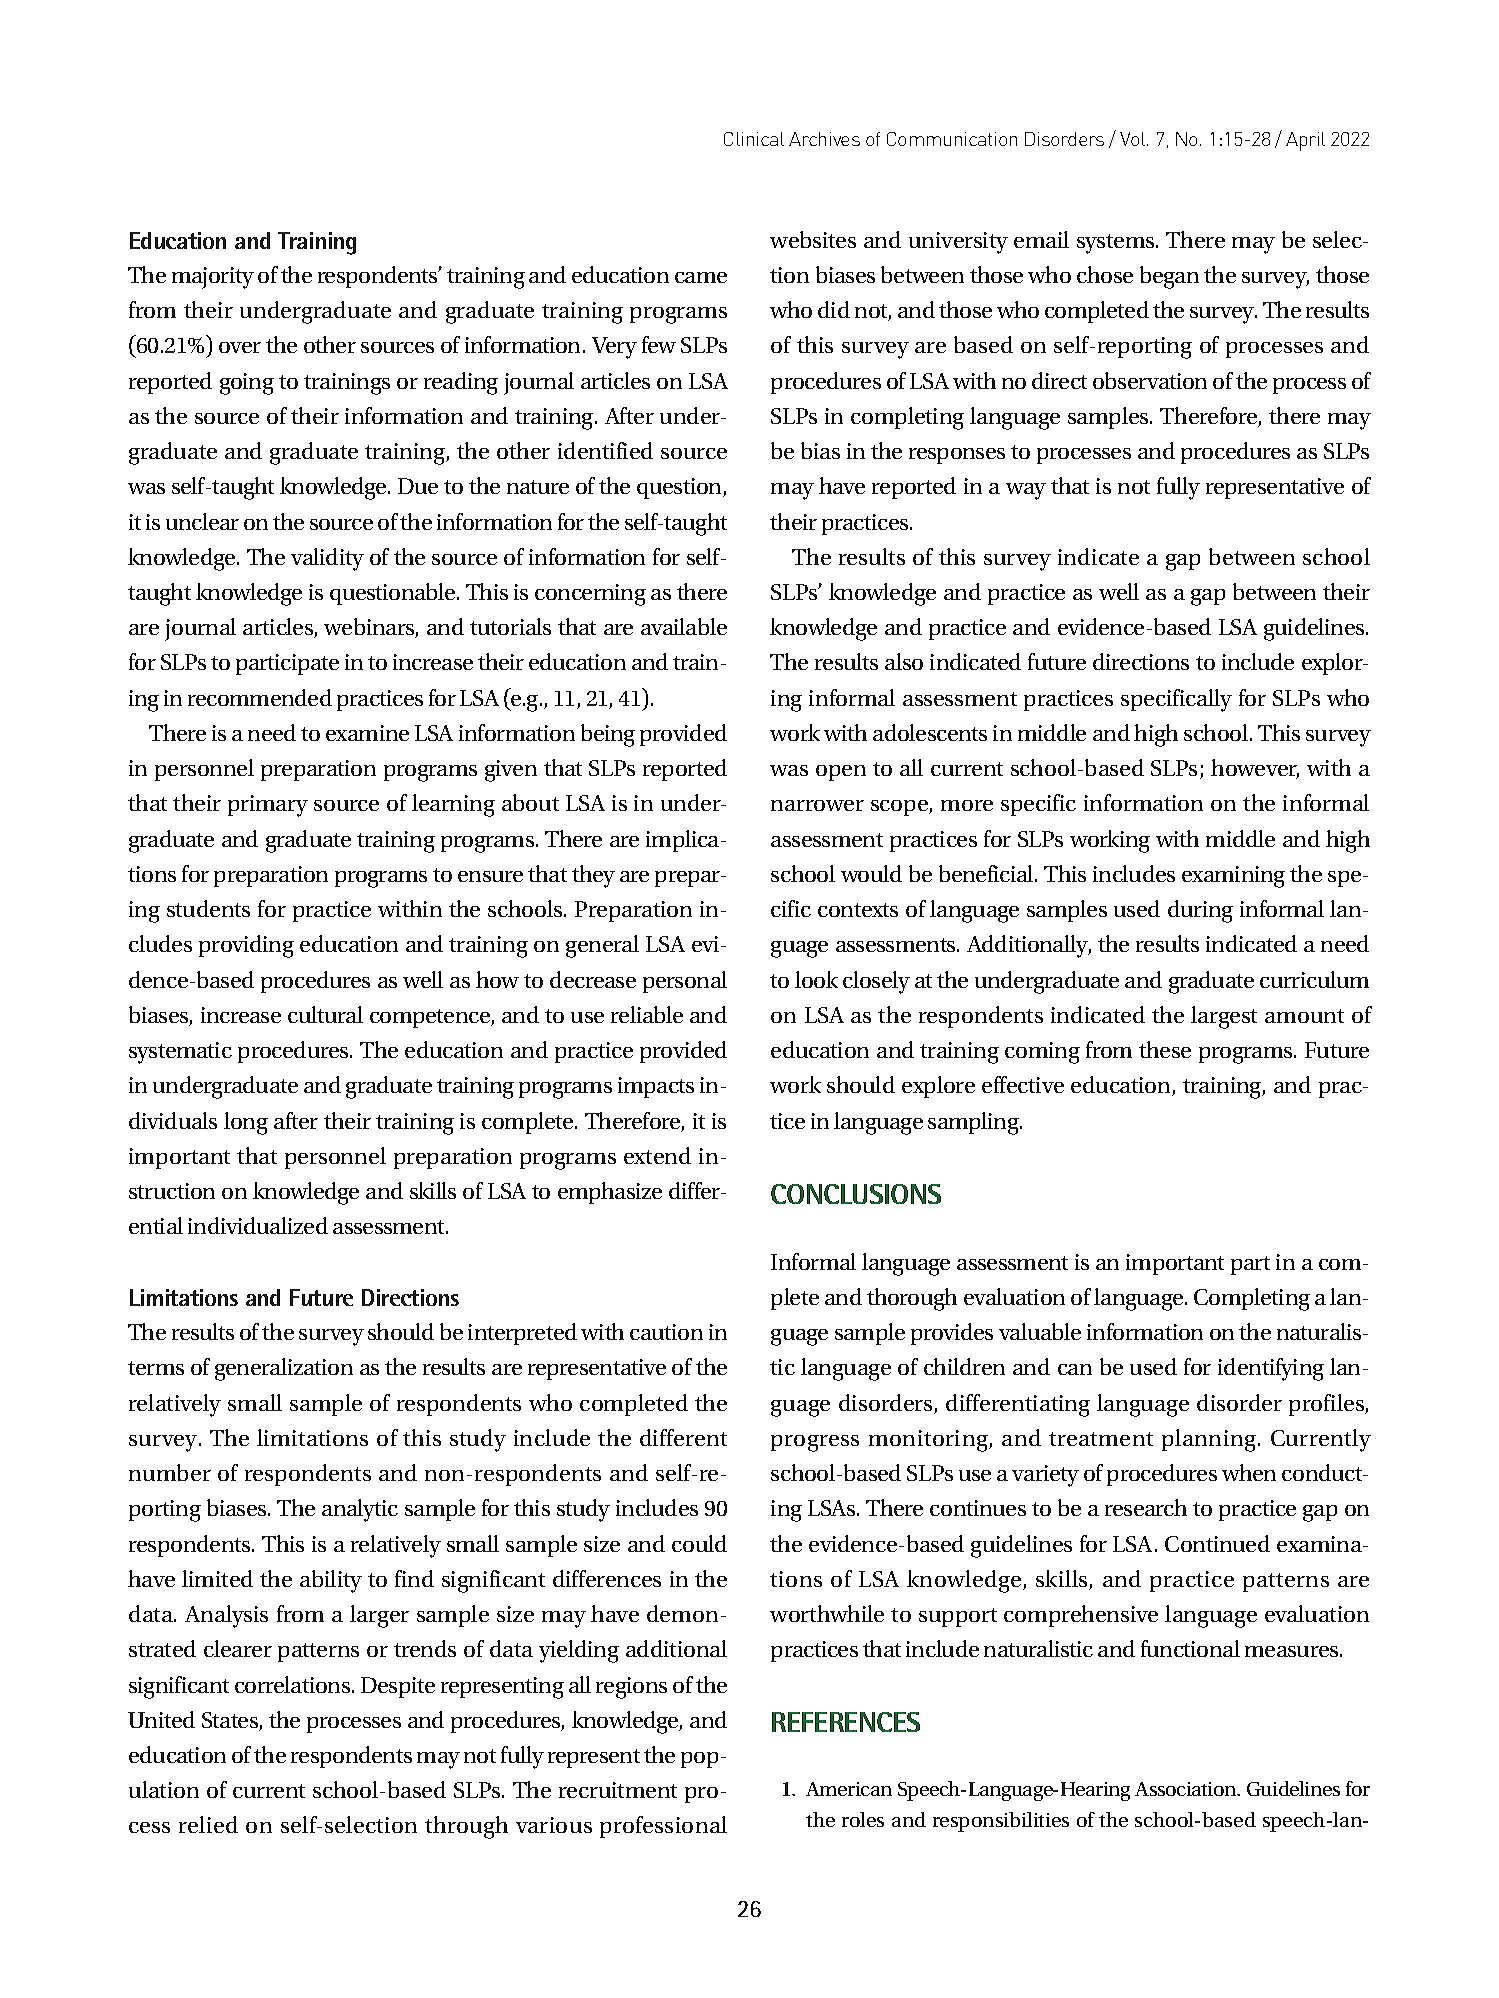 This image has height=1998, width=1499. What do you see at coordinates (815, 1443) in the image?
I see `progress` at bounding box center [815, 1443].
